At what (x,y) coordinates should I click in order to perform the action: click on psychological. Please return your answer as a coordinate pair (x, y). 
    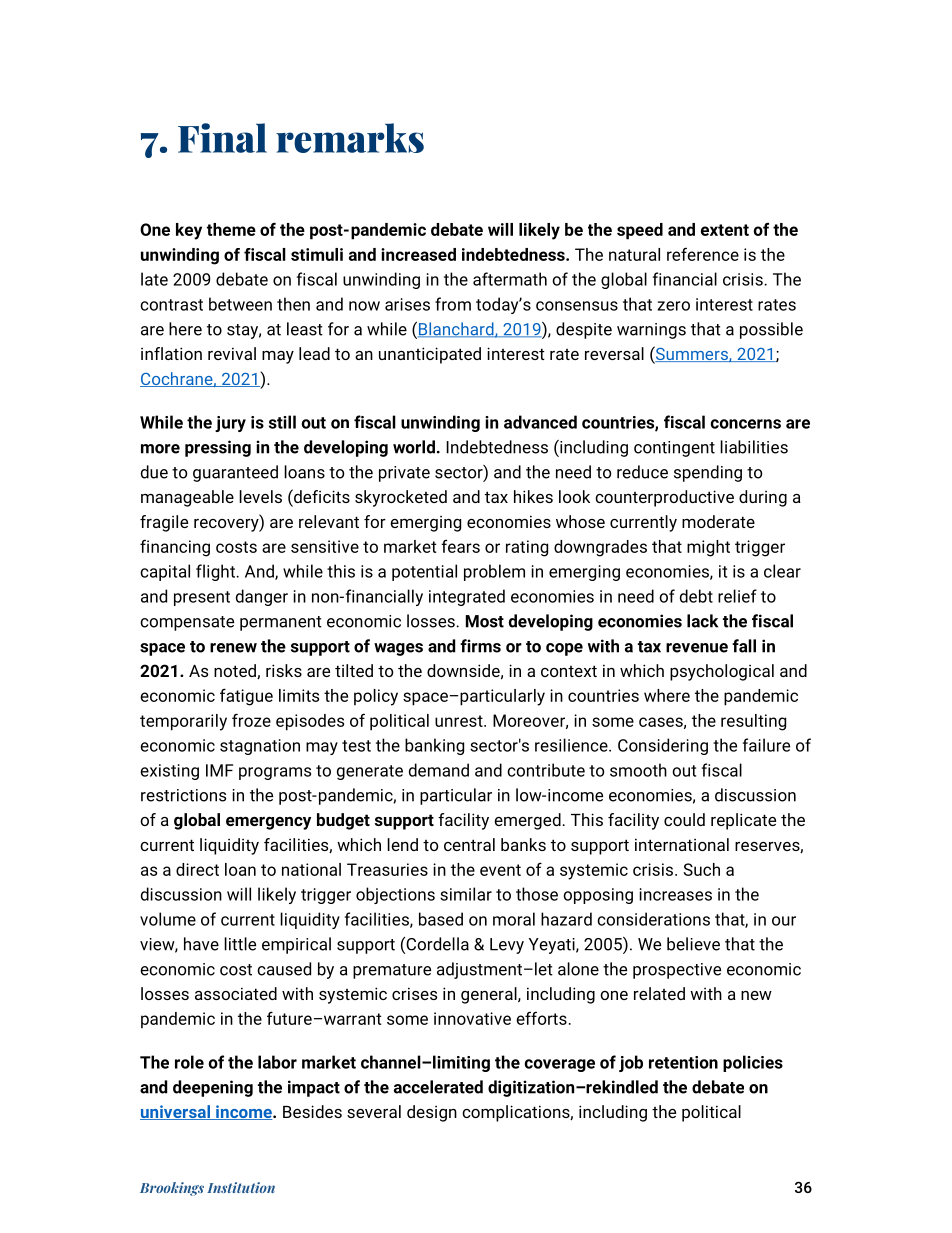
    Looking at the image, I should click on (722, 672).
